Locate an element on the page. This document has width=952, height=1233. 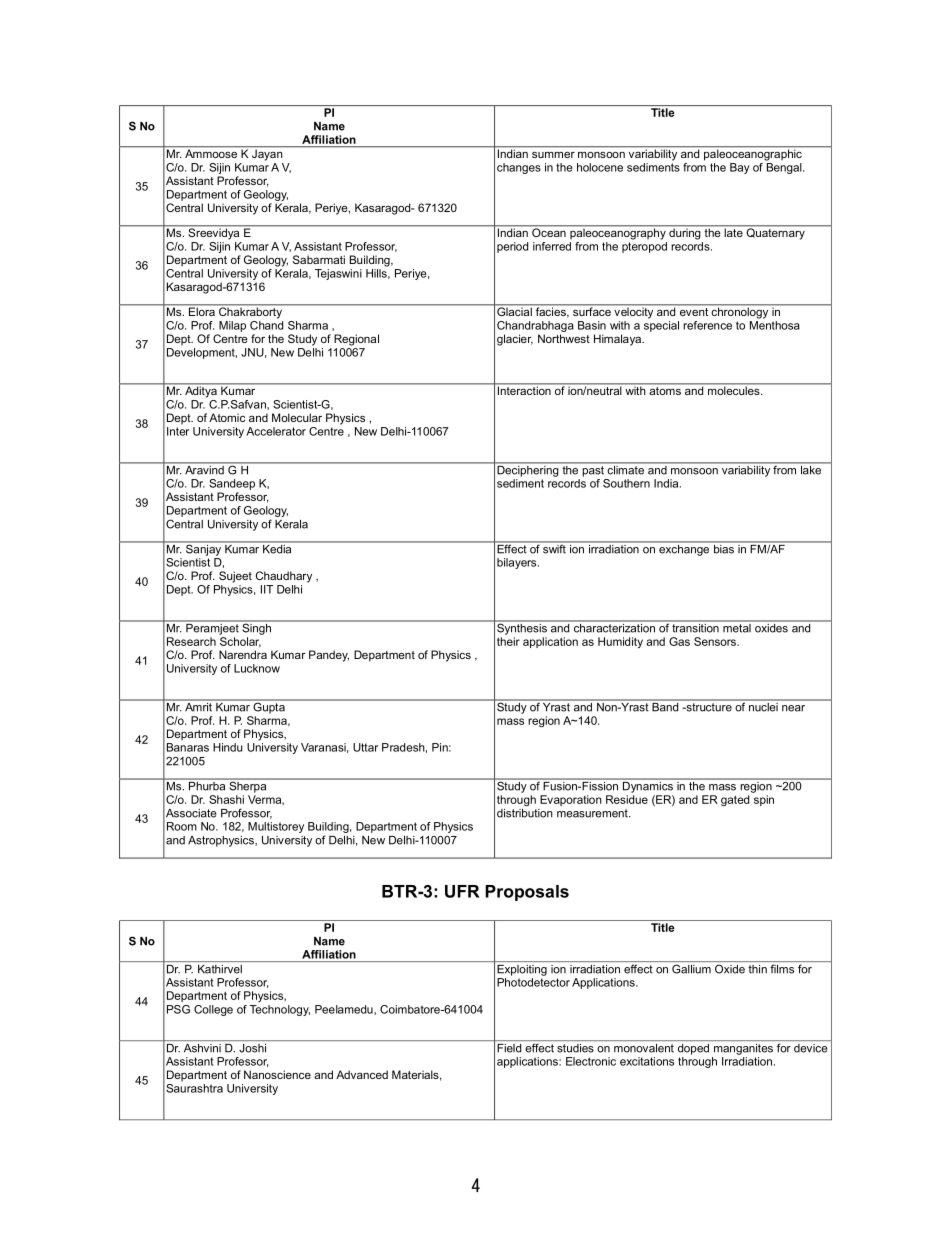
Bay is located at coordinates (740, 168).
